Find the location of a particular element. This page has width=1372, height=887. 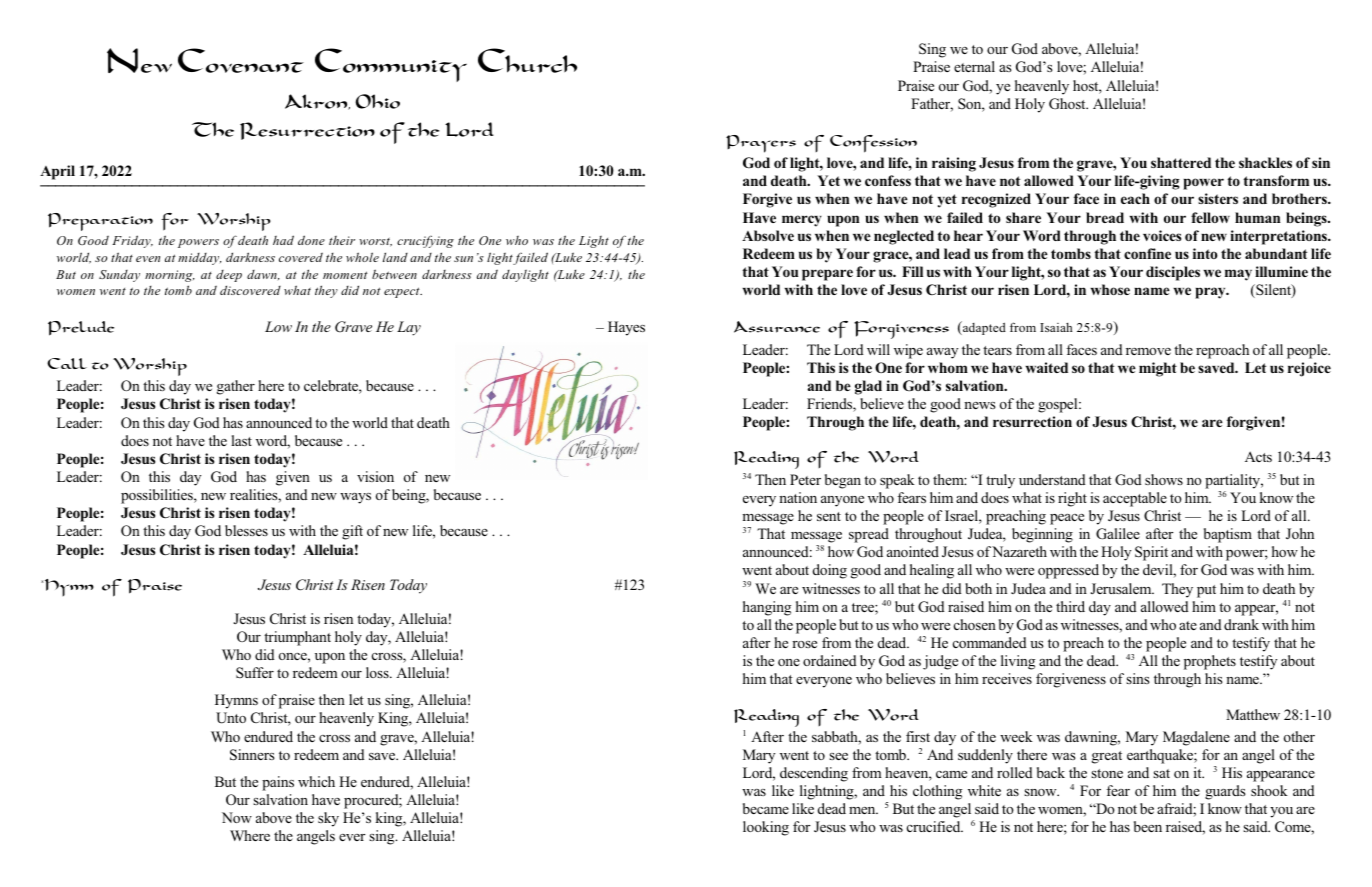

pains is located at coordinates (278, 783).
